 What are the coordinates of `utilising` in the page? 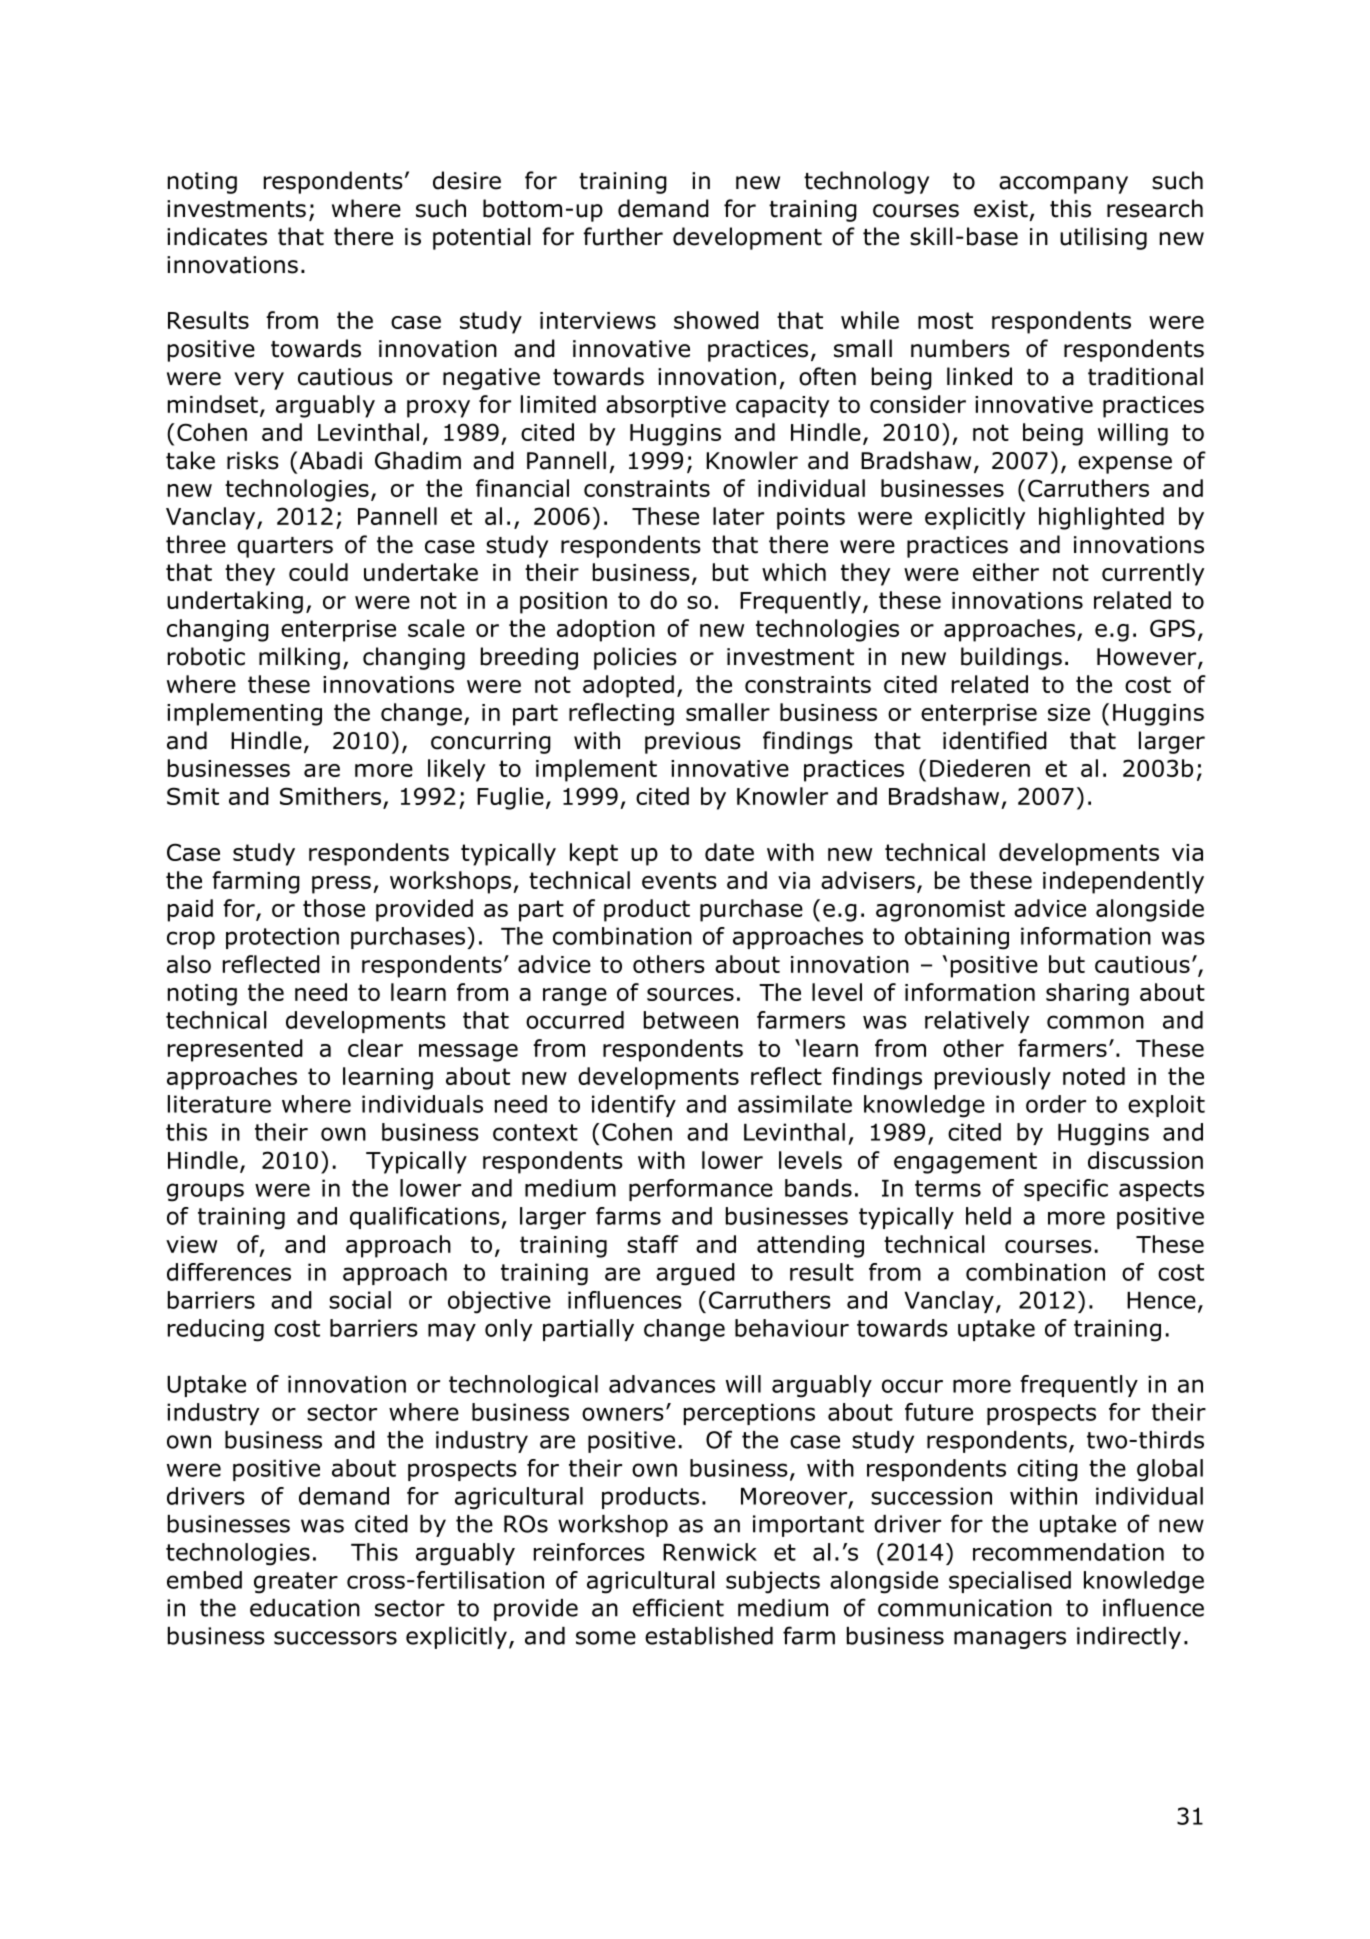 It's located at (1103, 238).
